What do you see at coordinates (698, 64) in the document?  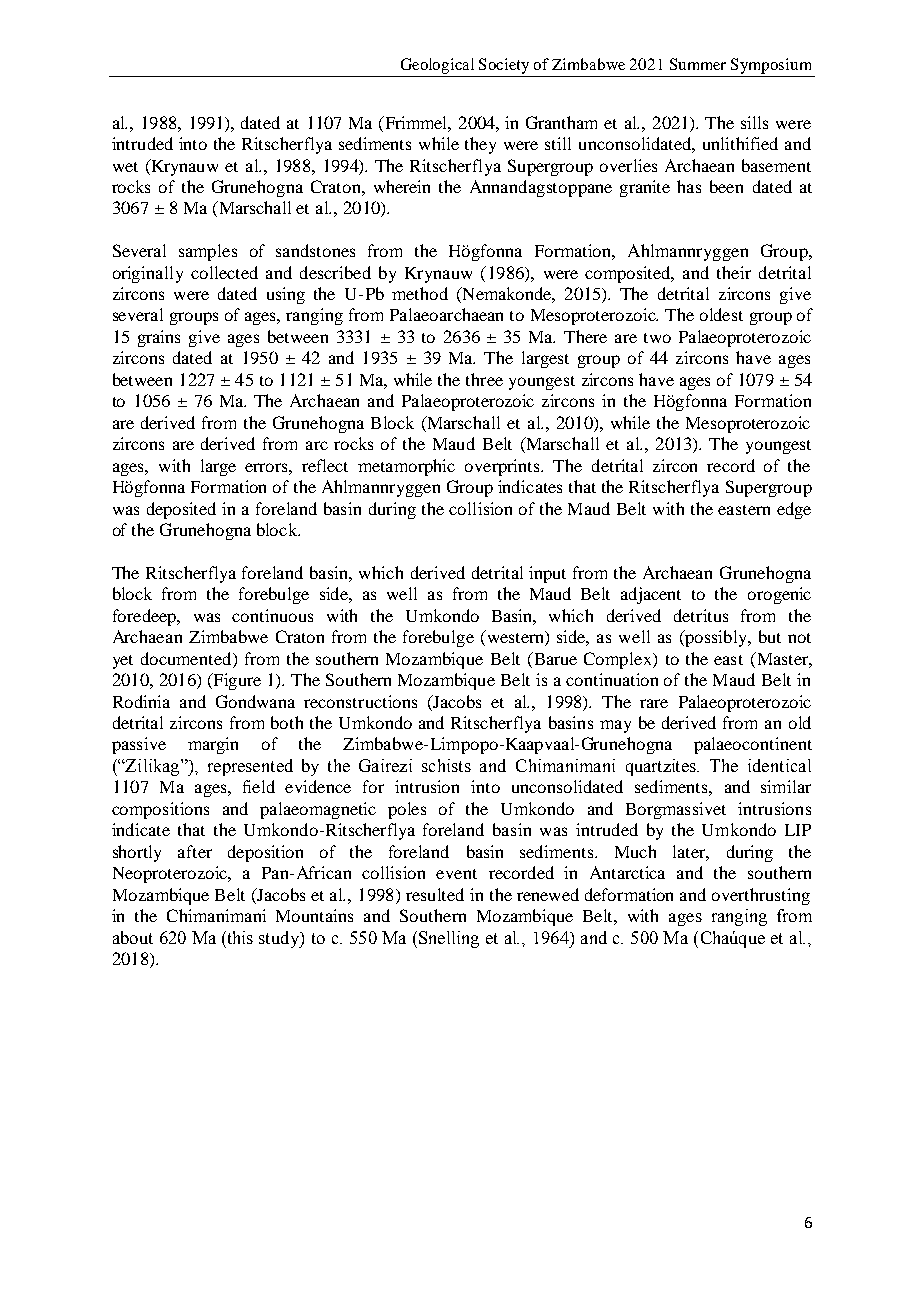 I see `Summer` at bounding box center [698, 64].
